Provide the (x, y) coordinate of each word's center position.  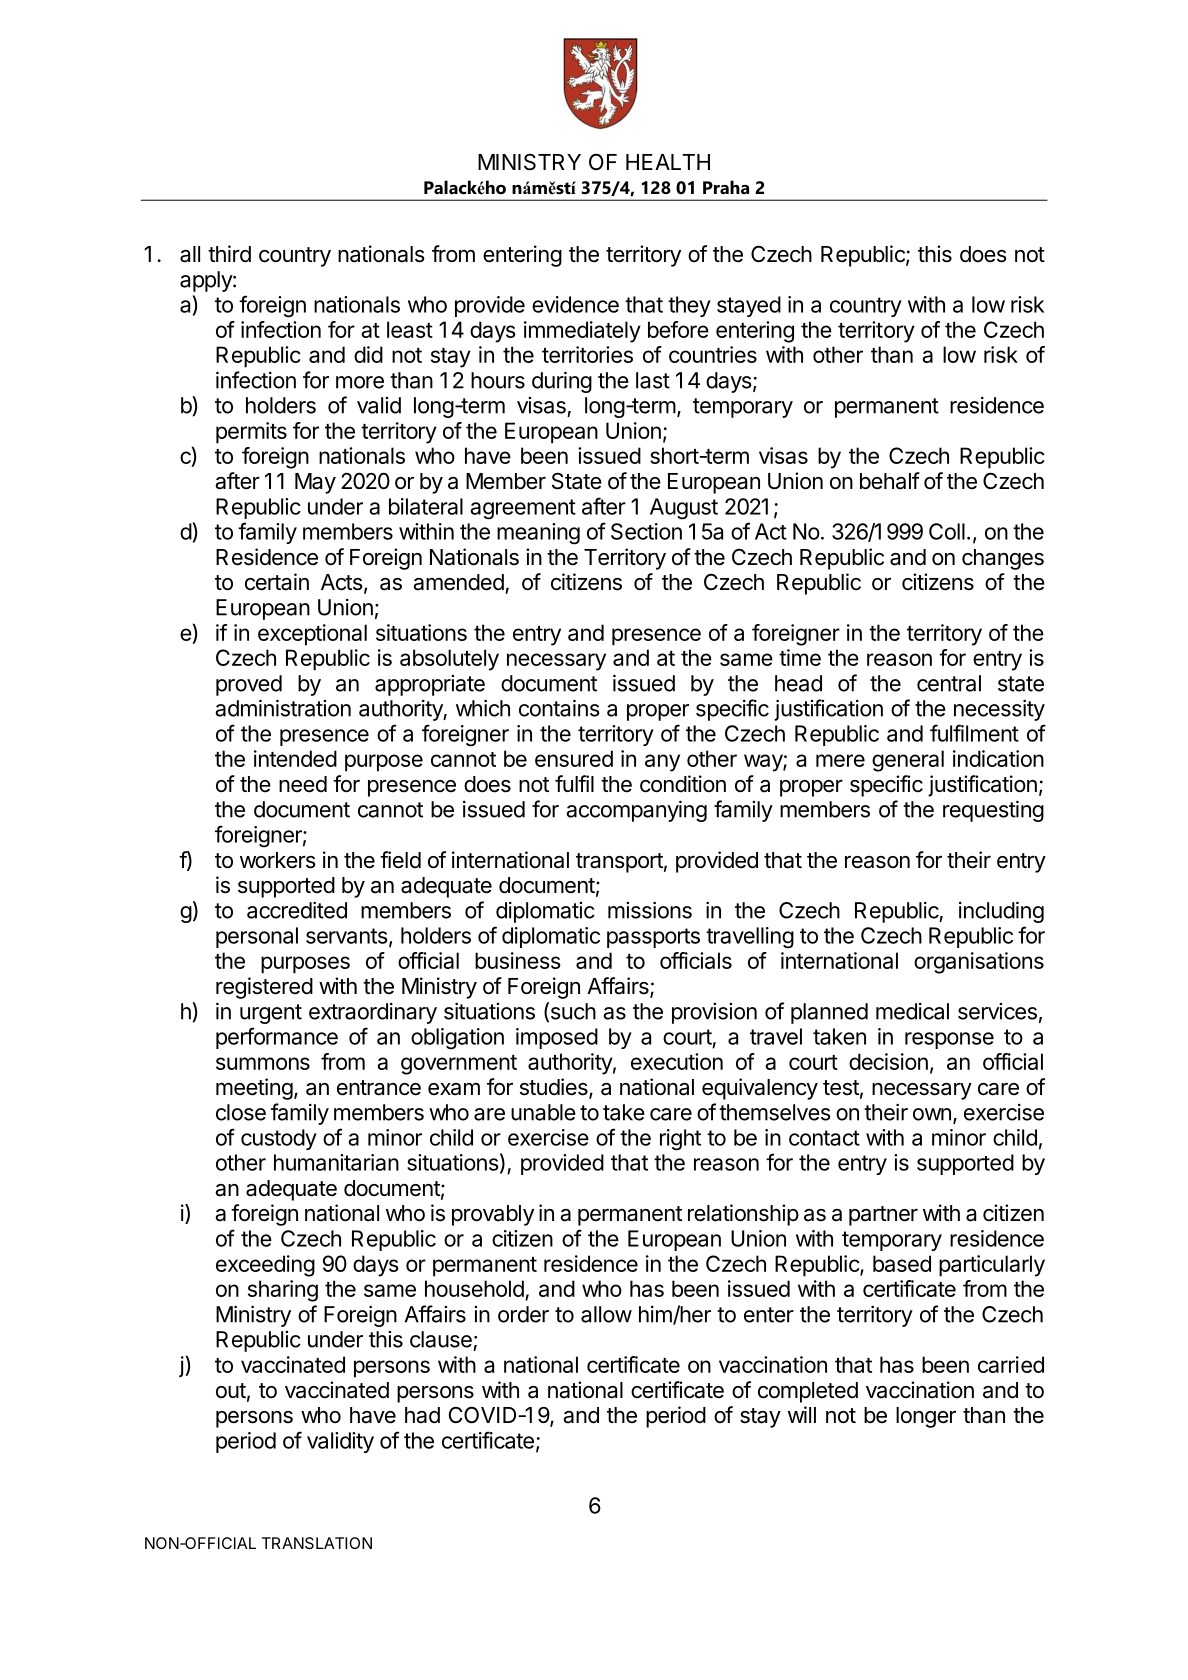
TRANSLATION (317, 1543)
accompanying (636, 811)
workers (278, 860)
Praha (726, 187)
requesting (993, 811)
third (229, 254)
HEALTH (668, 162)
